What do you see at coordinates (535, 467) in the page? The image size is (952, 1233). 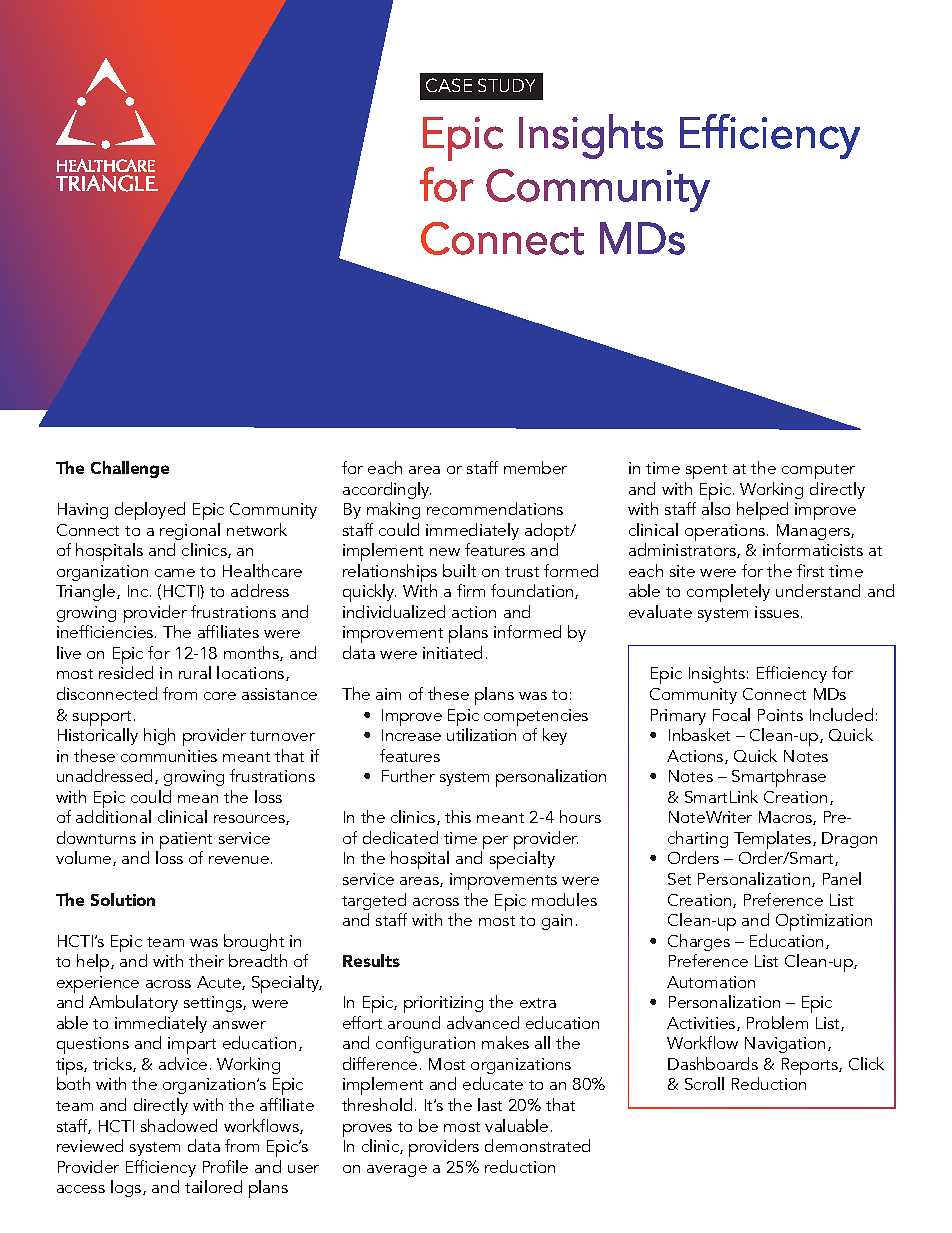 I see `member` at bounding box center [535, 467].
